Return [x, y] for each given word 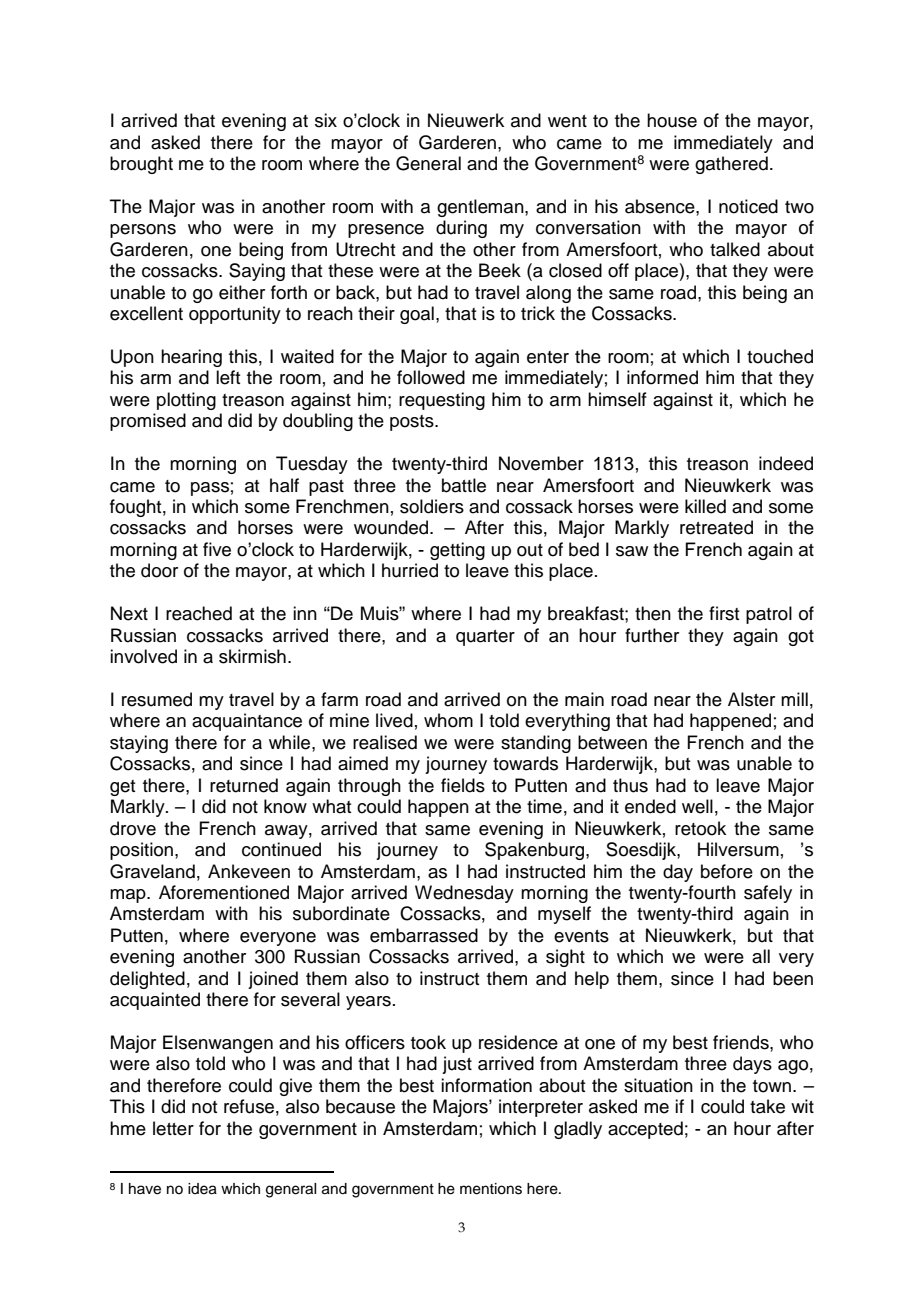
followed [431, 377]
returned [244, 785]
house [672, 120]
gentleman [481, 208]
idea [202, 1189]
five [217, 549]
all [761, 956]
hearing [191, 358]
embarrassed [424, 935]
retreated [716, 527]
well [697, 806]
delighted [147, 980]
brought [141, 165]
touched [780, 356]
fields [463, 785]
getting [457, 551]
